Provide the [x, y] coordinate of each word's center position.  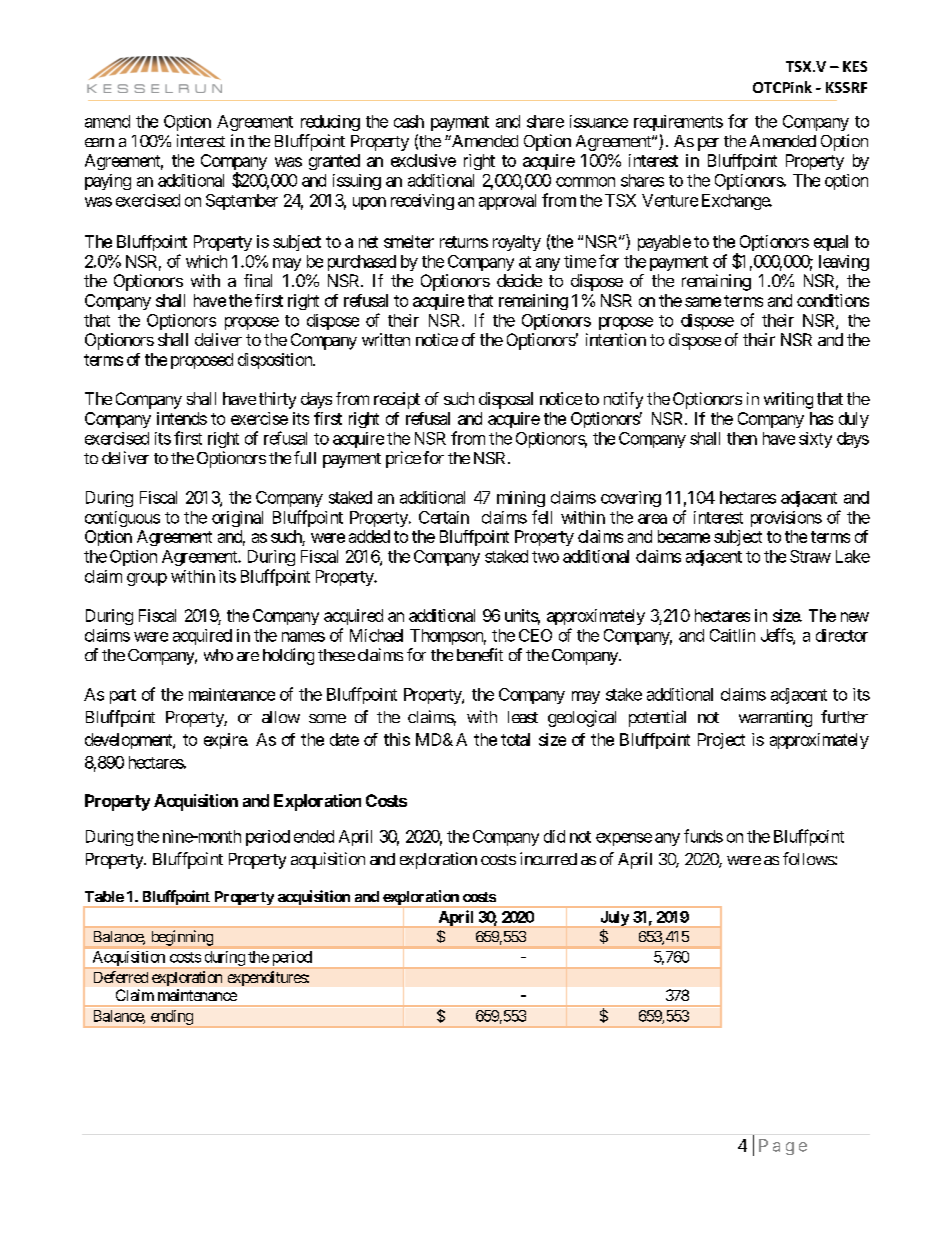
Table [104, 896]
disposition [276, 361]
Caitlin [732, 635]
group [147, 579]
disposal [506, 400]
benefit [480, 654]
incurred [548, 858]
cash [409, 121]
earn [99, 142]
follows [809, 858]
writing [788, 400]
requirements [678, 123]
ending [172, 1017]
